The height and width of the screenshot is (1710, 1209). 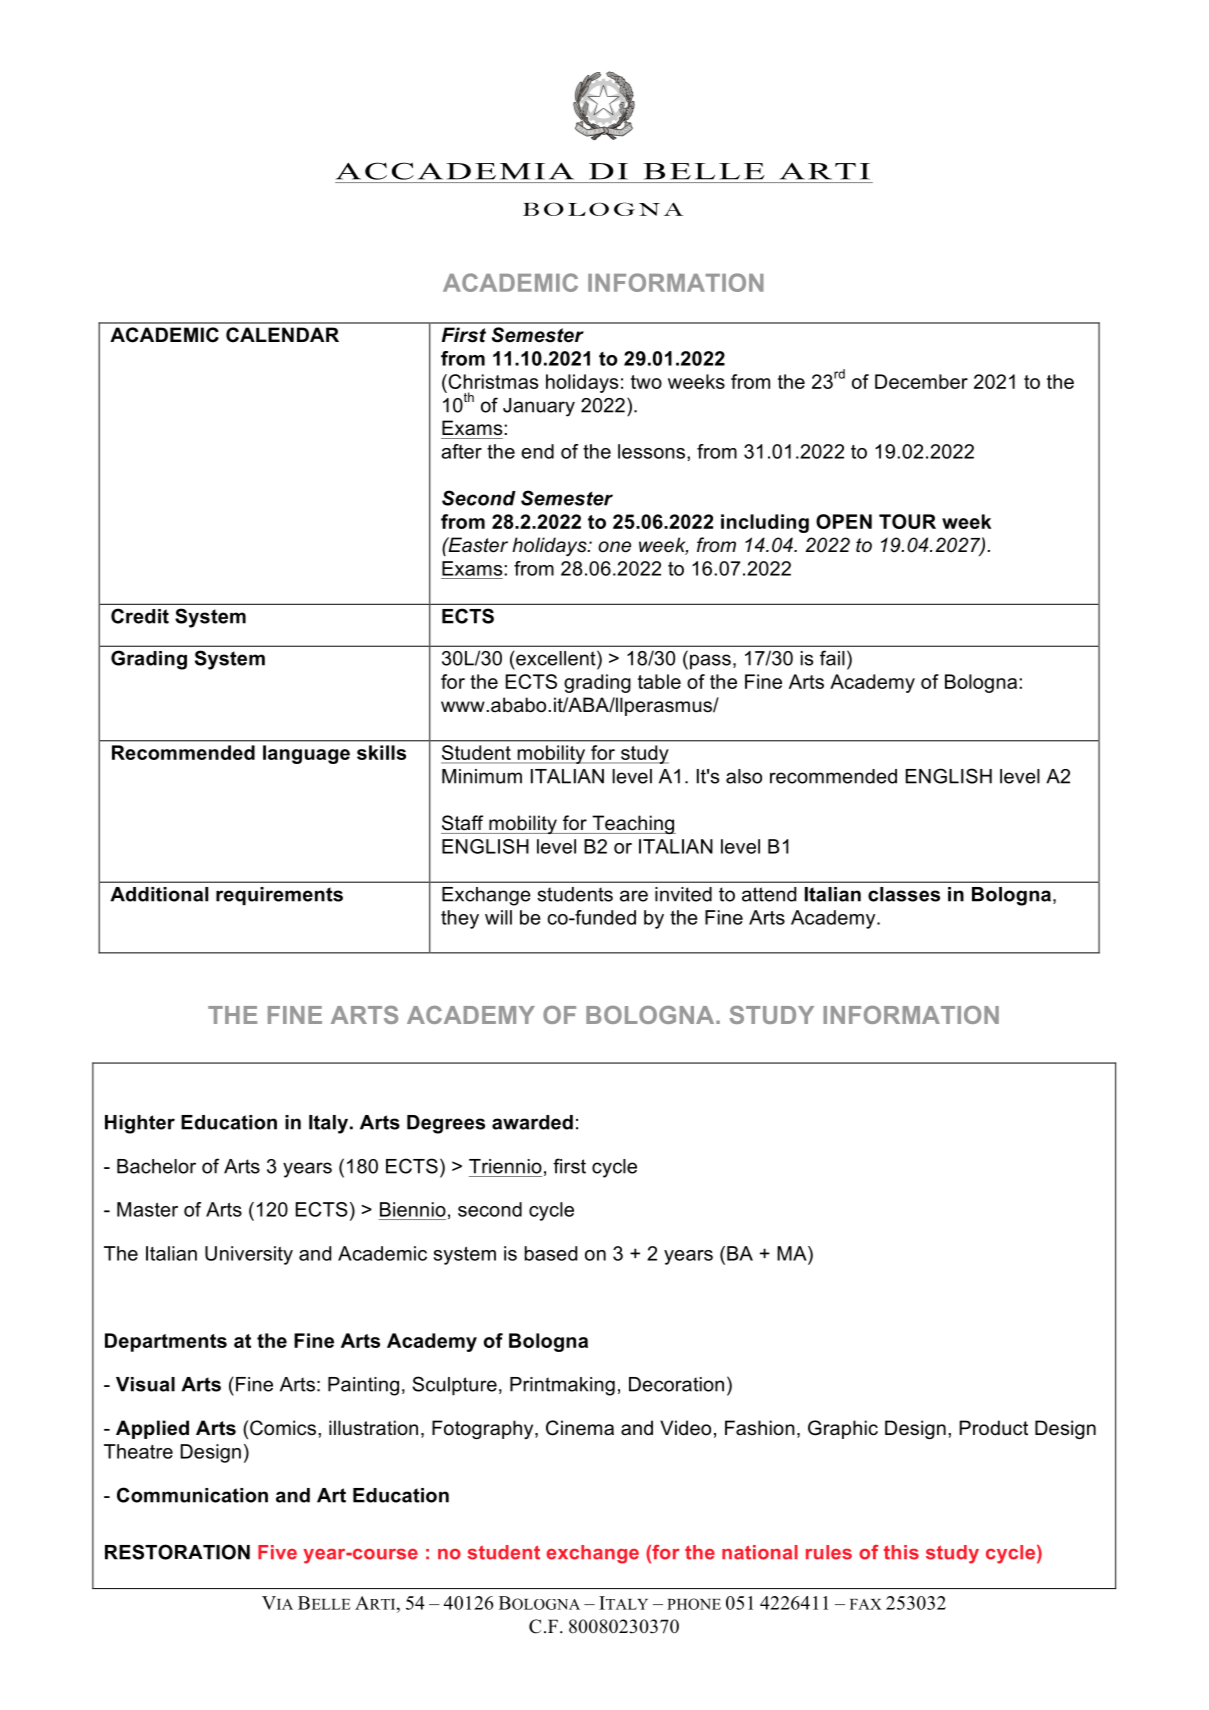 I want to click on Christmas, so click(x=492, y=381).
